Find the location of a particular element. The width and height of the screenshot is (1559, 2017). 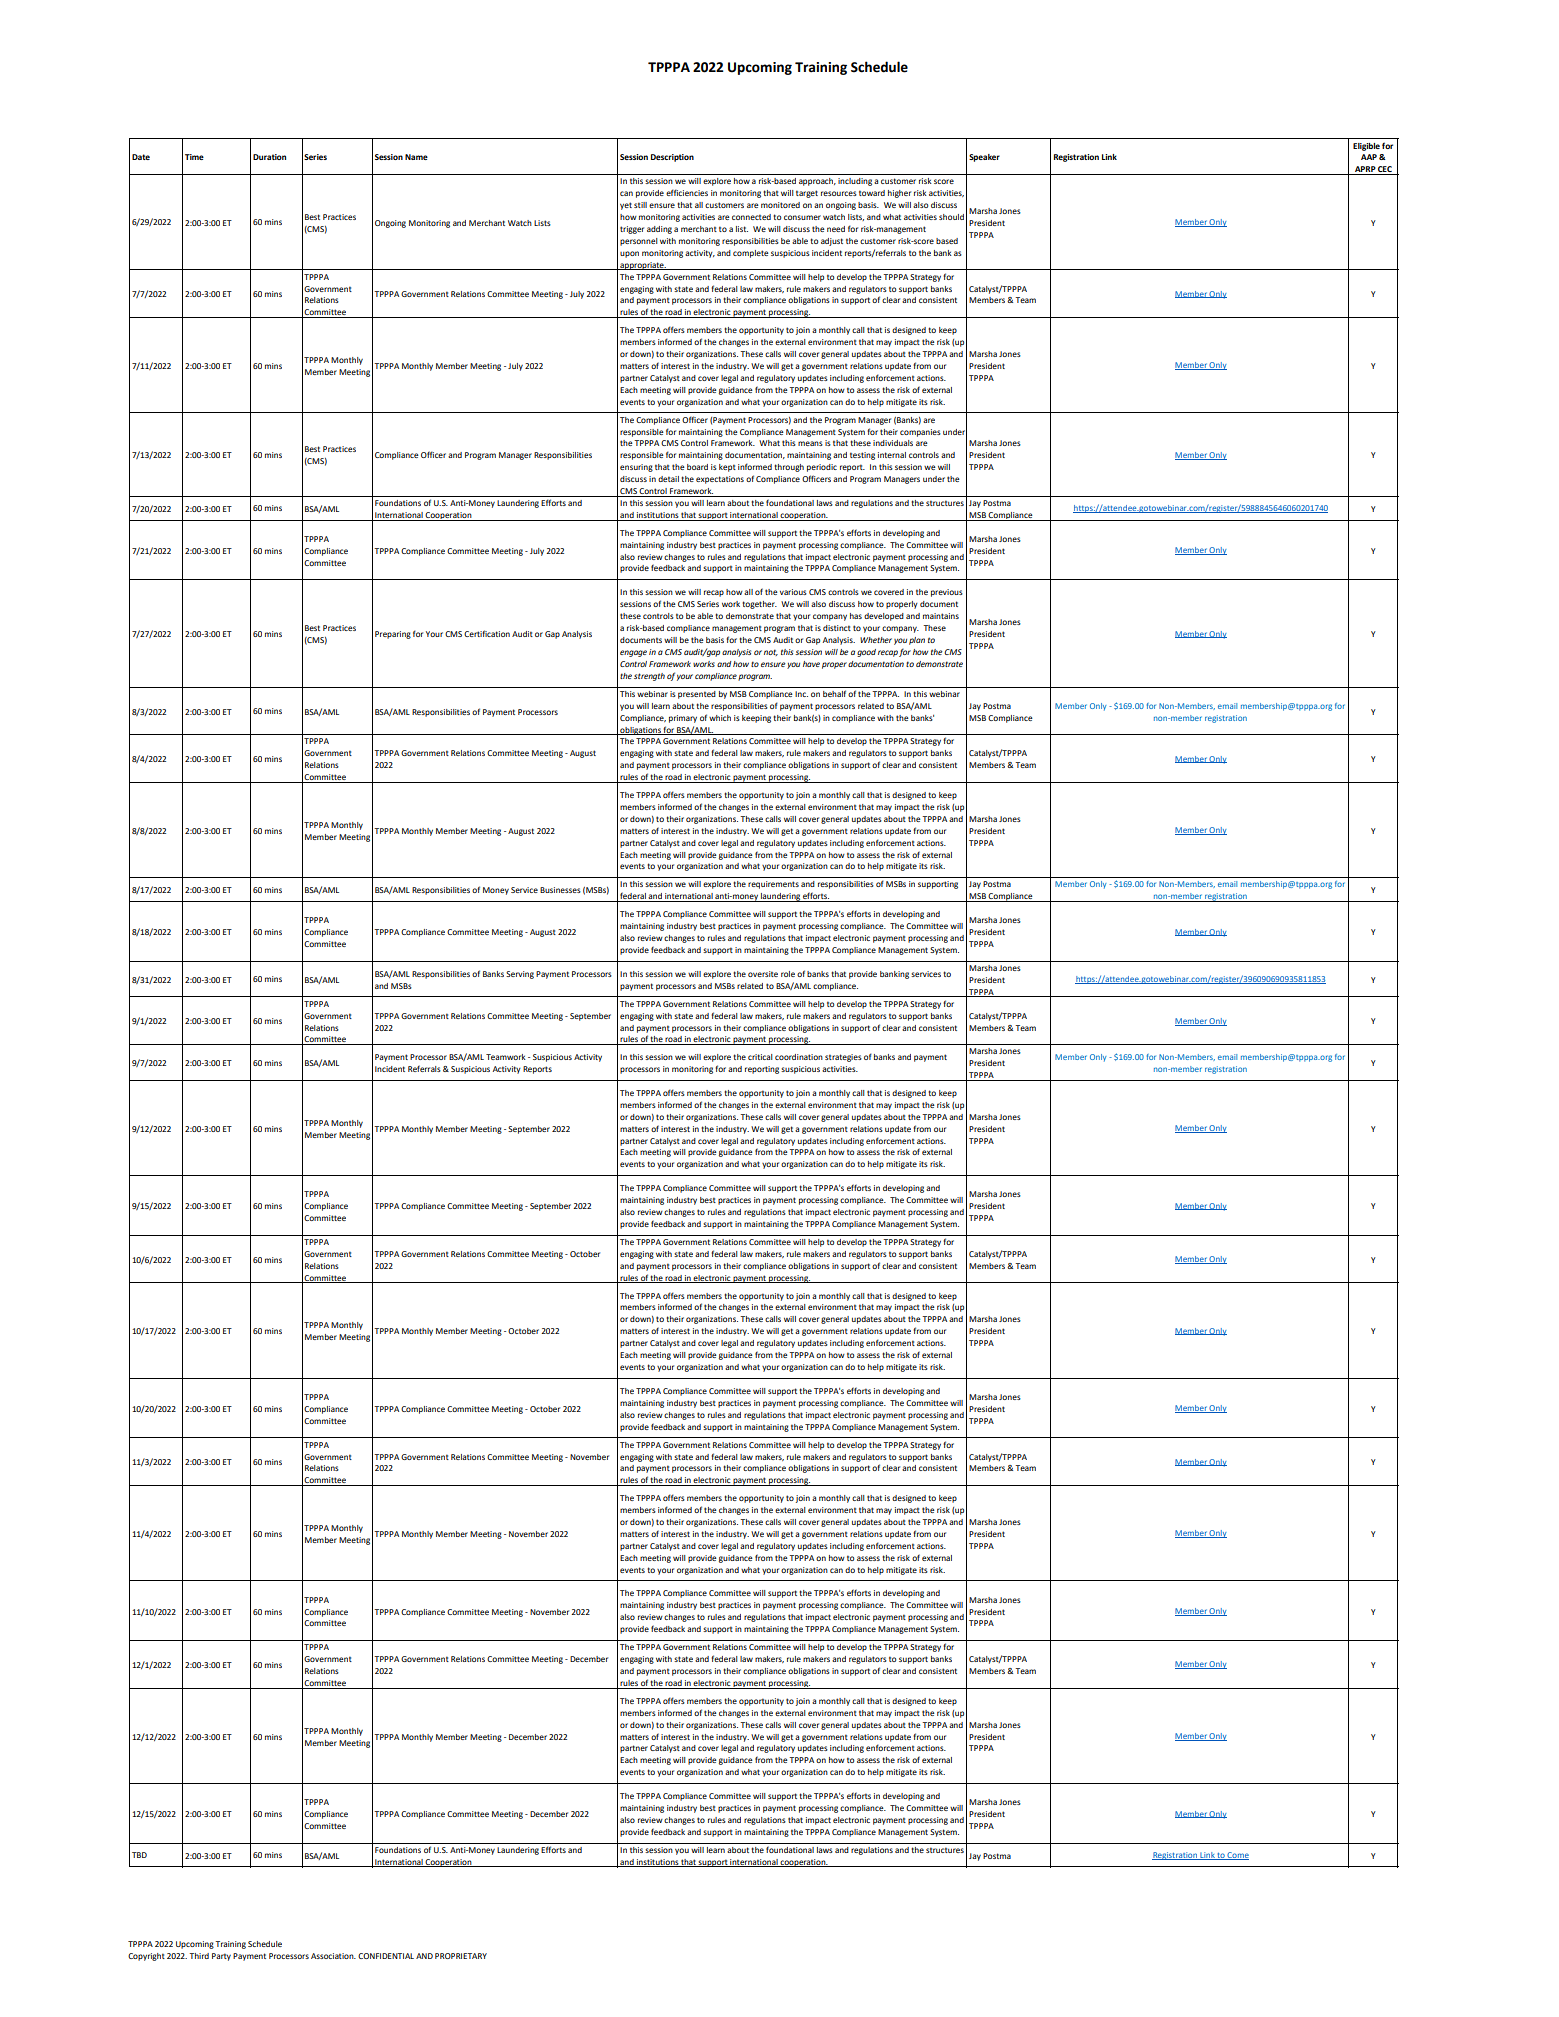

Association is located at coordinates (333, 1956).
